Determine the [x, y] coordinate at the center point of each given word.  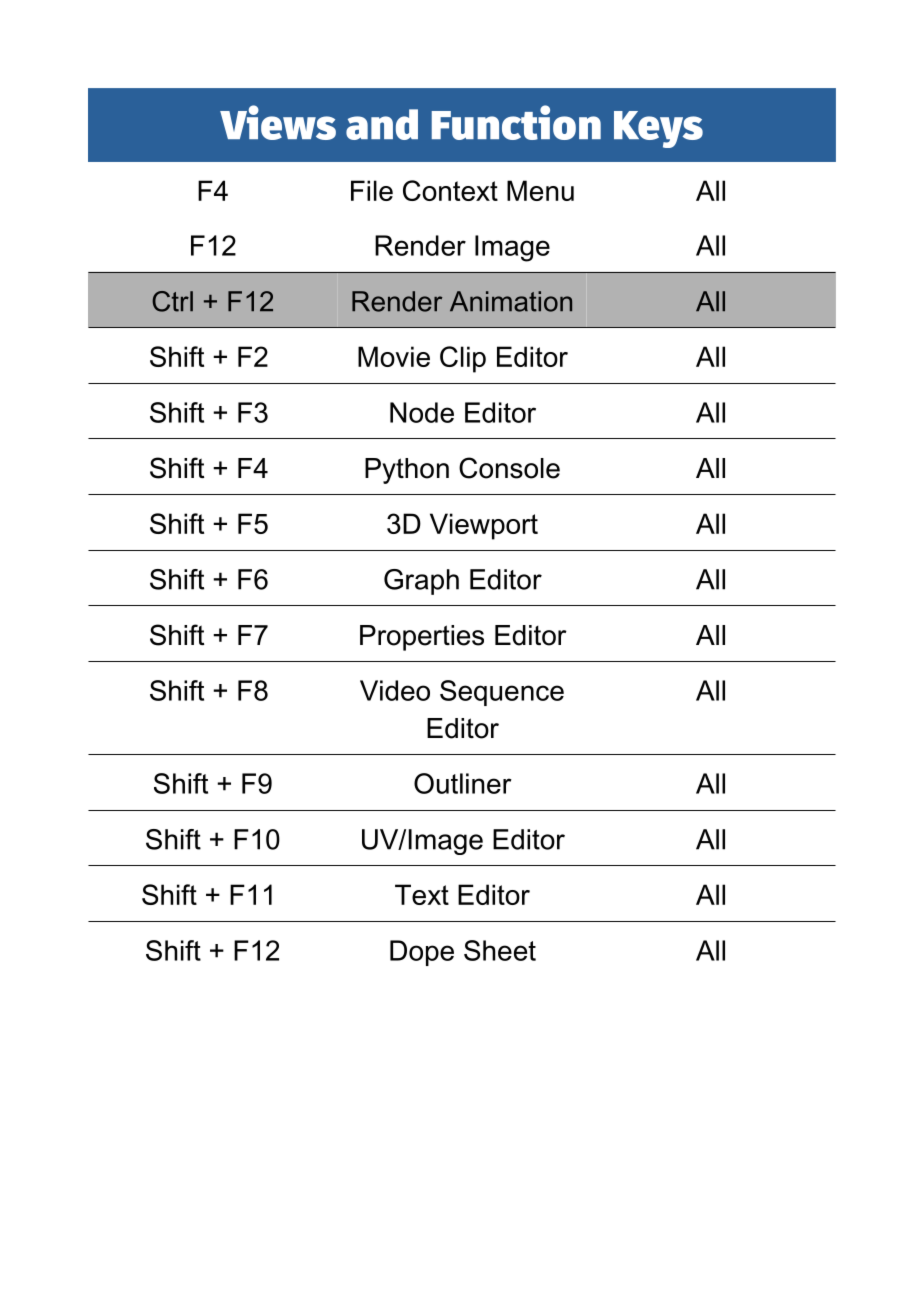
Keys [658, 129]
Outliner [463, 783]
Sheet [500, 950]
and [382, 124]
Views [278, 122]
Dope [422, 953]
